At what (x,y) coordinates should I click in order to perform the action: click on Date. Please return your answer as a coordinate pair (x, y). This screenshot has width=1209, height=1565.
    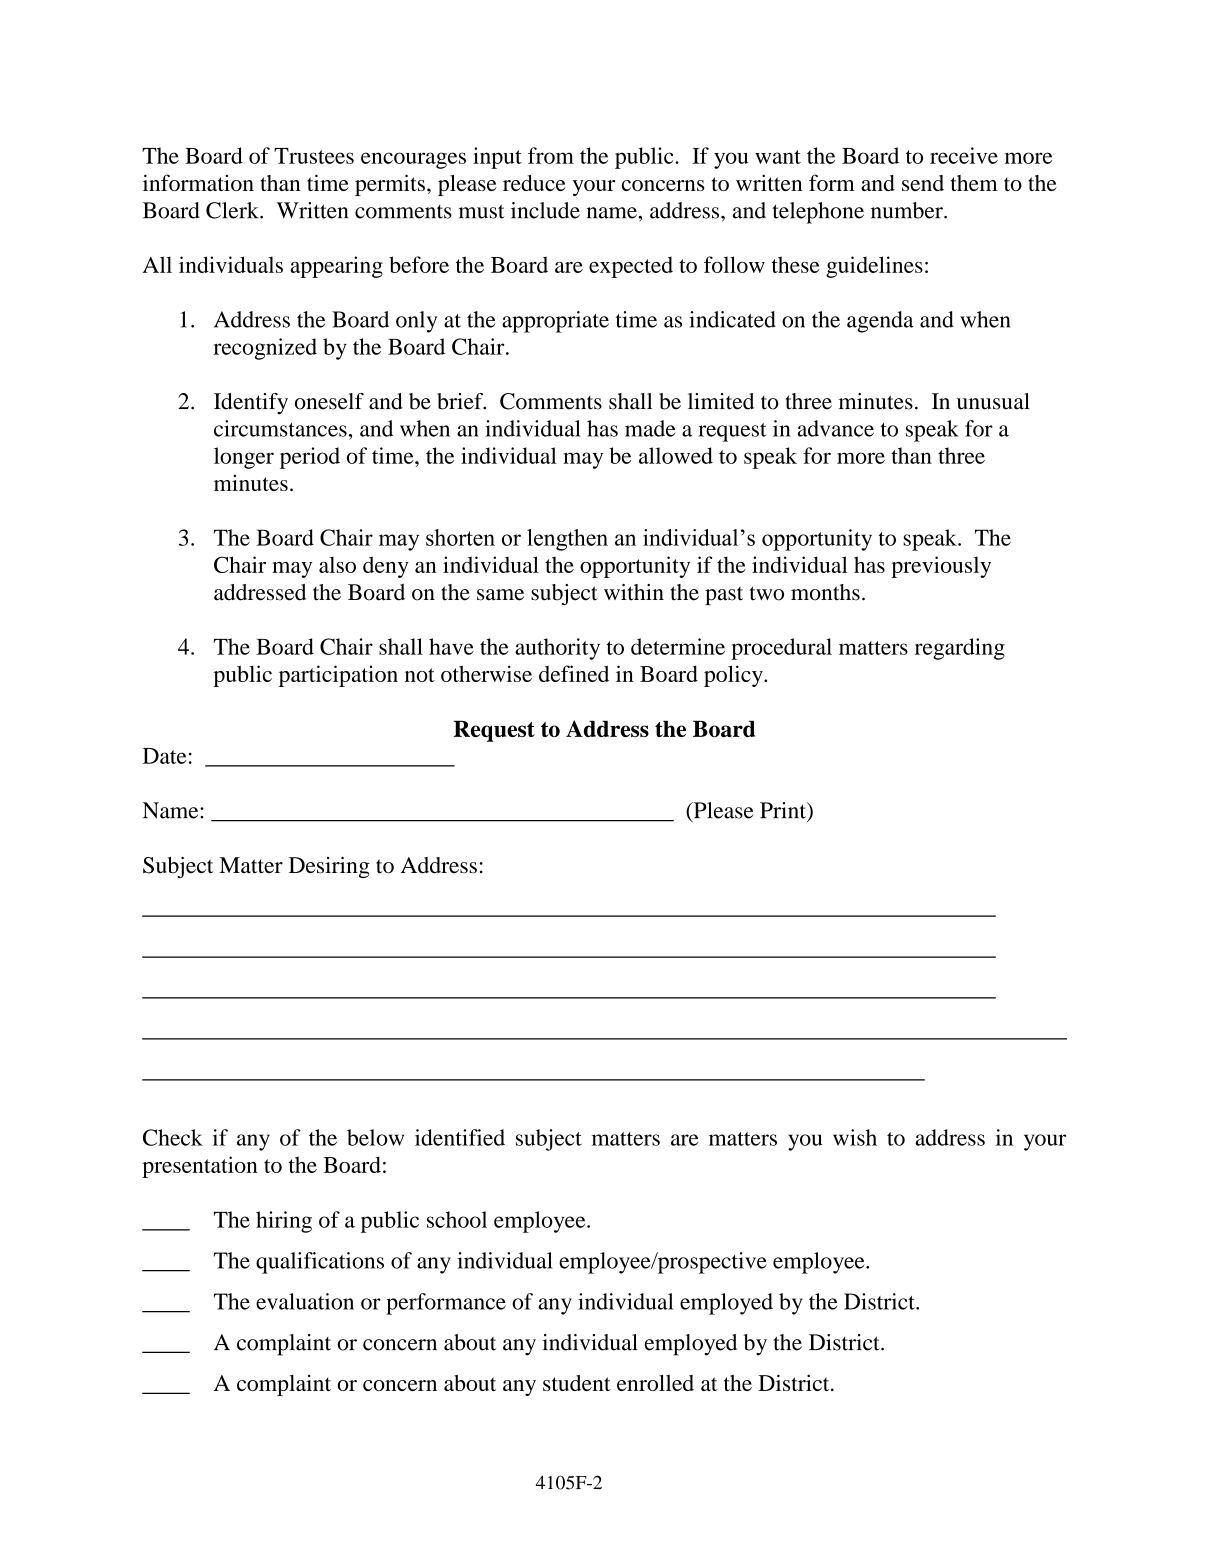
    Looking at the image, I should click on (164, 756).
